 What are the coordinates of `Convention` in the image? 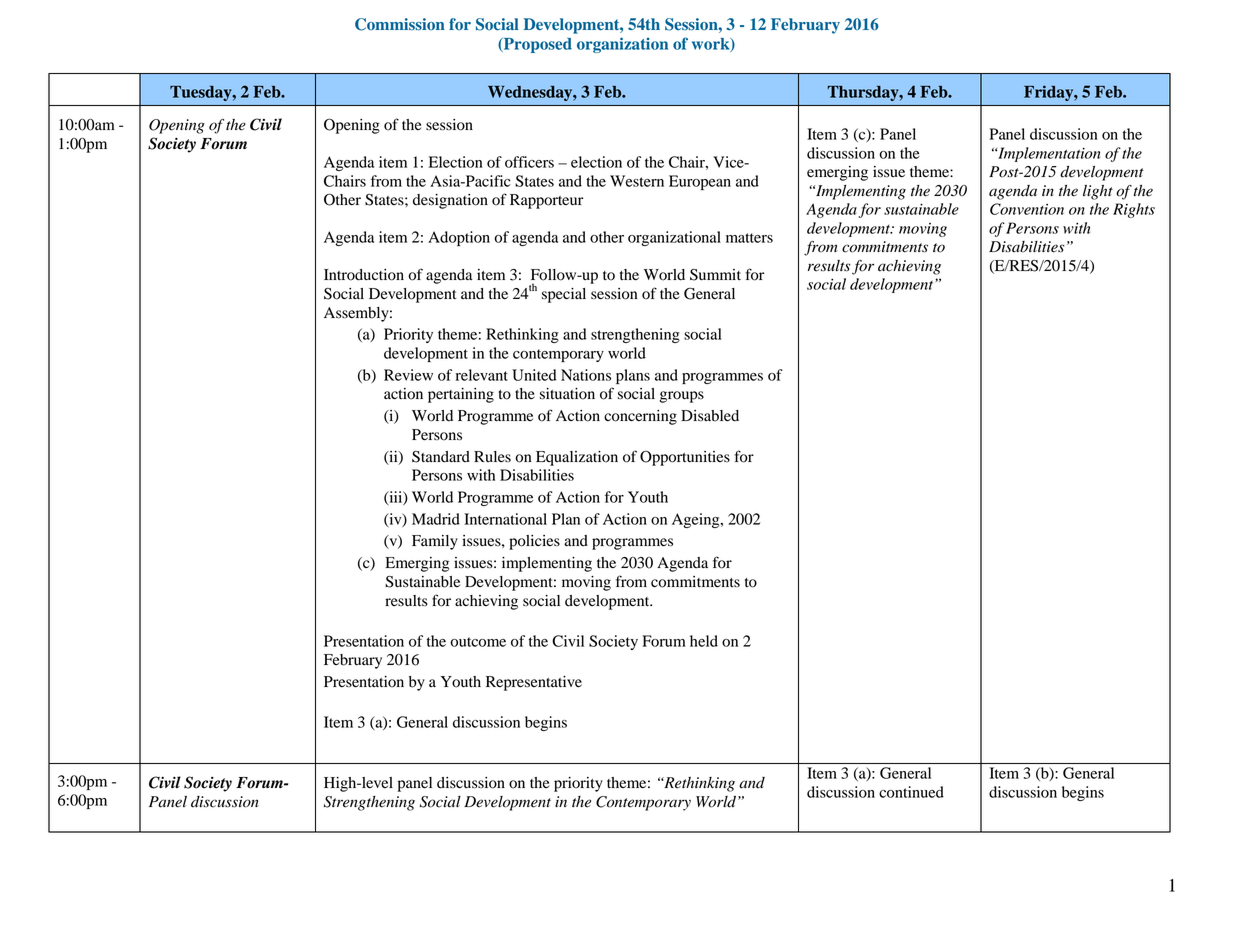 It's located at (1027, 209).
